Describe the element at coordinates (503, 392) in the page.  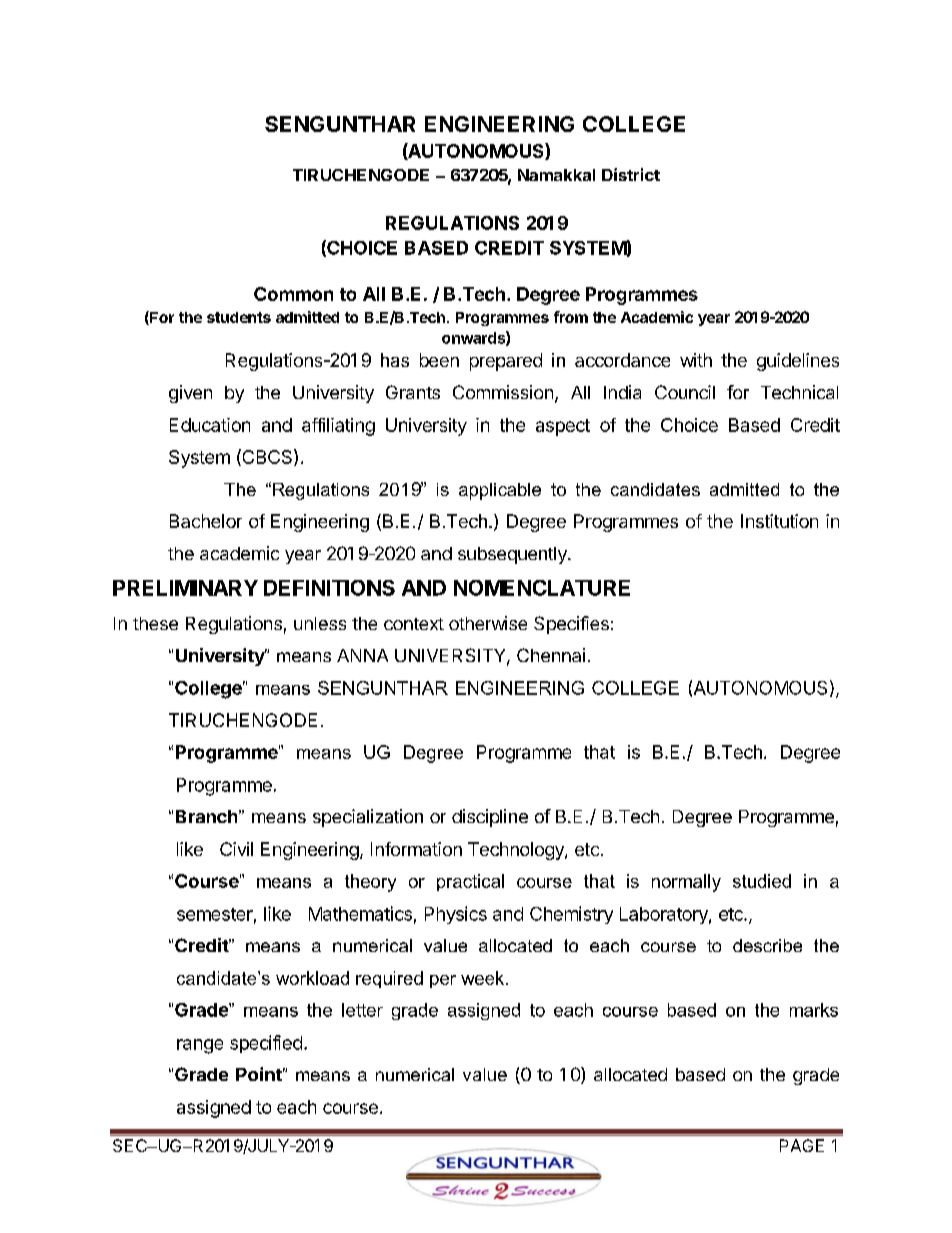
I see `Commission` at that location.
